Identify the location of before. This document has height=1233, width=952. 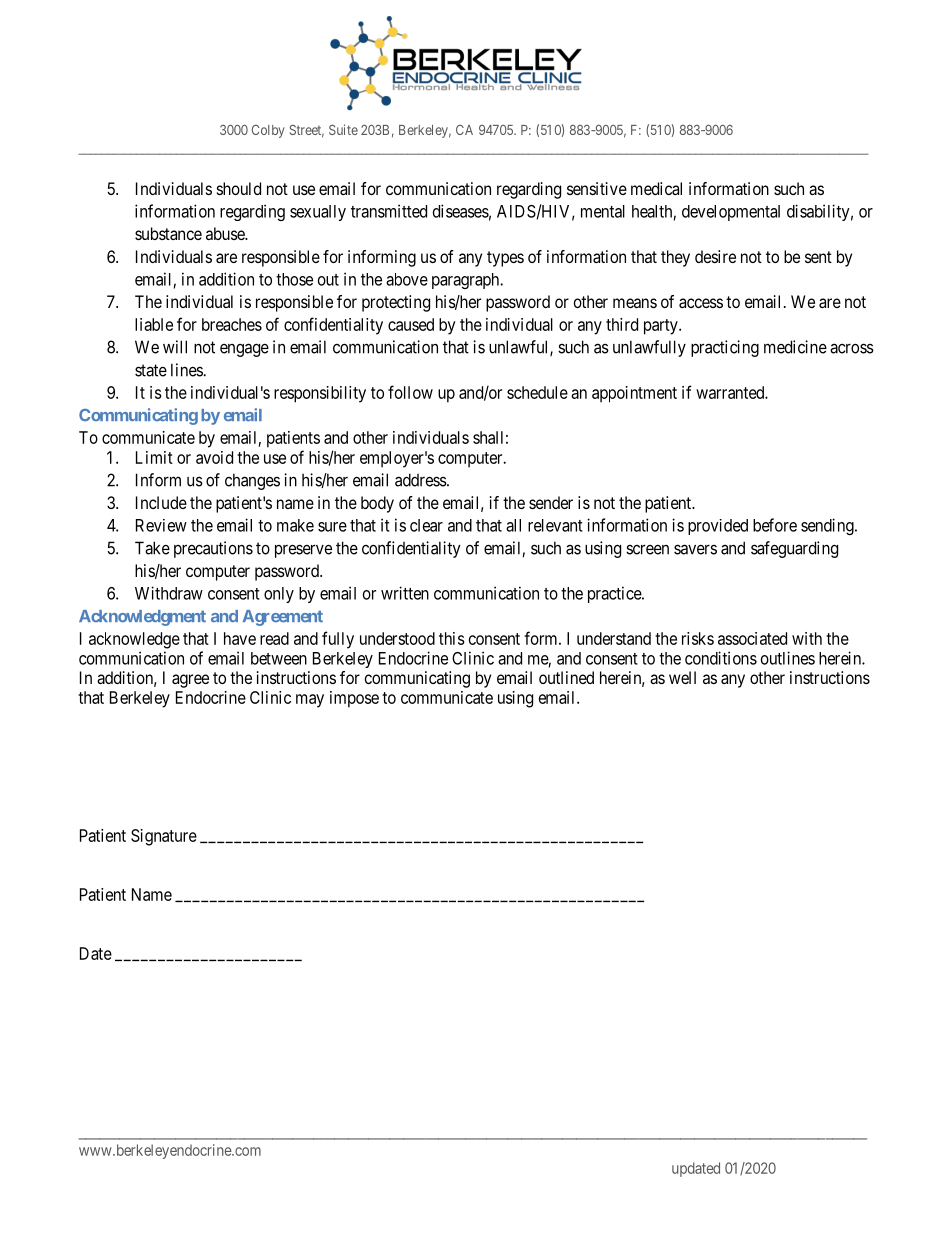
(775, 525).
